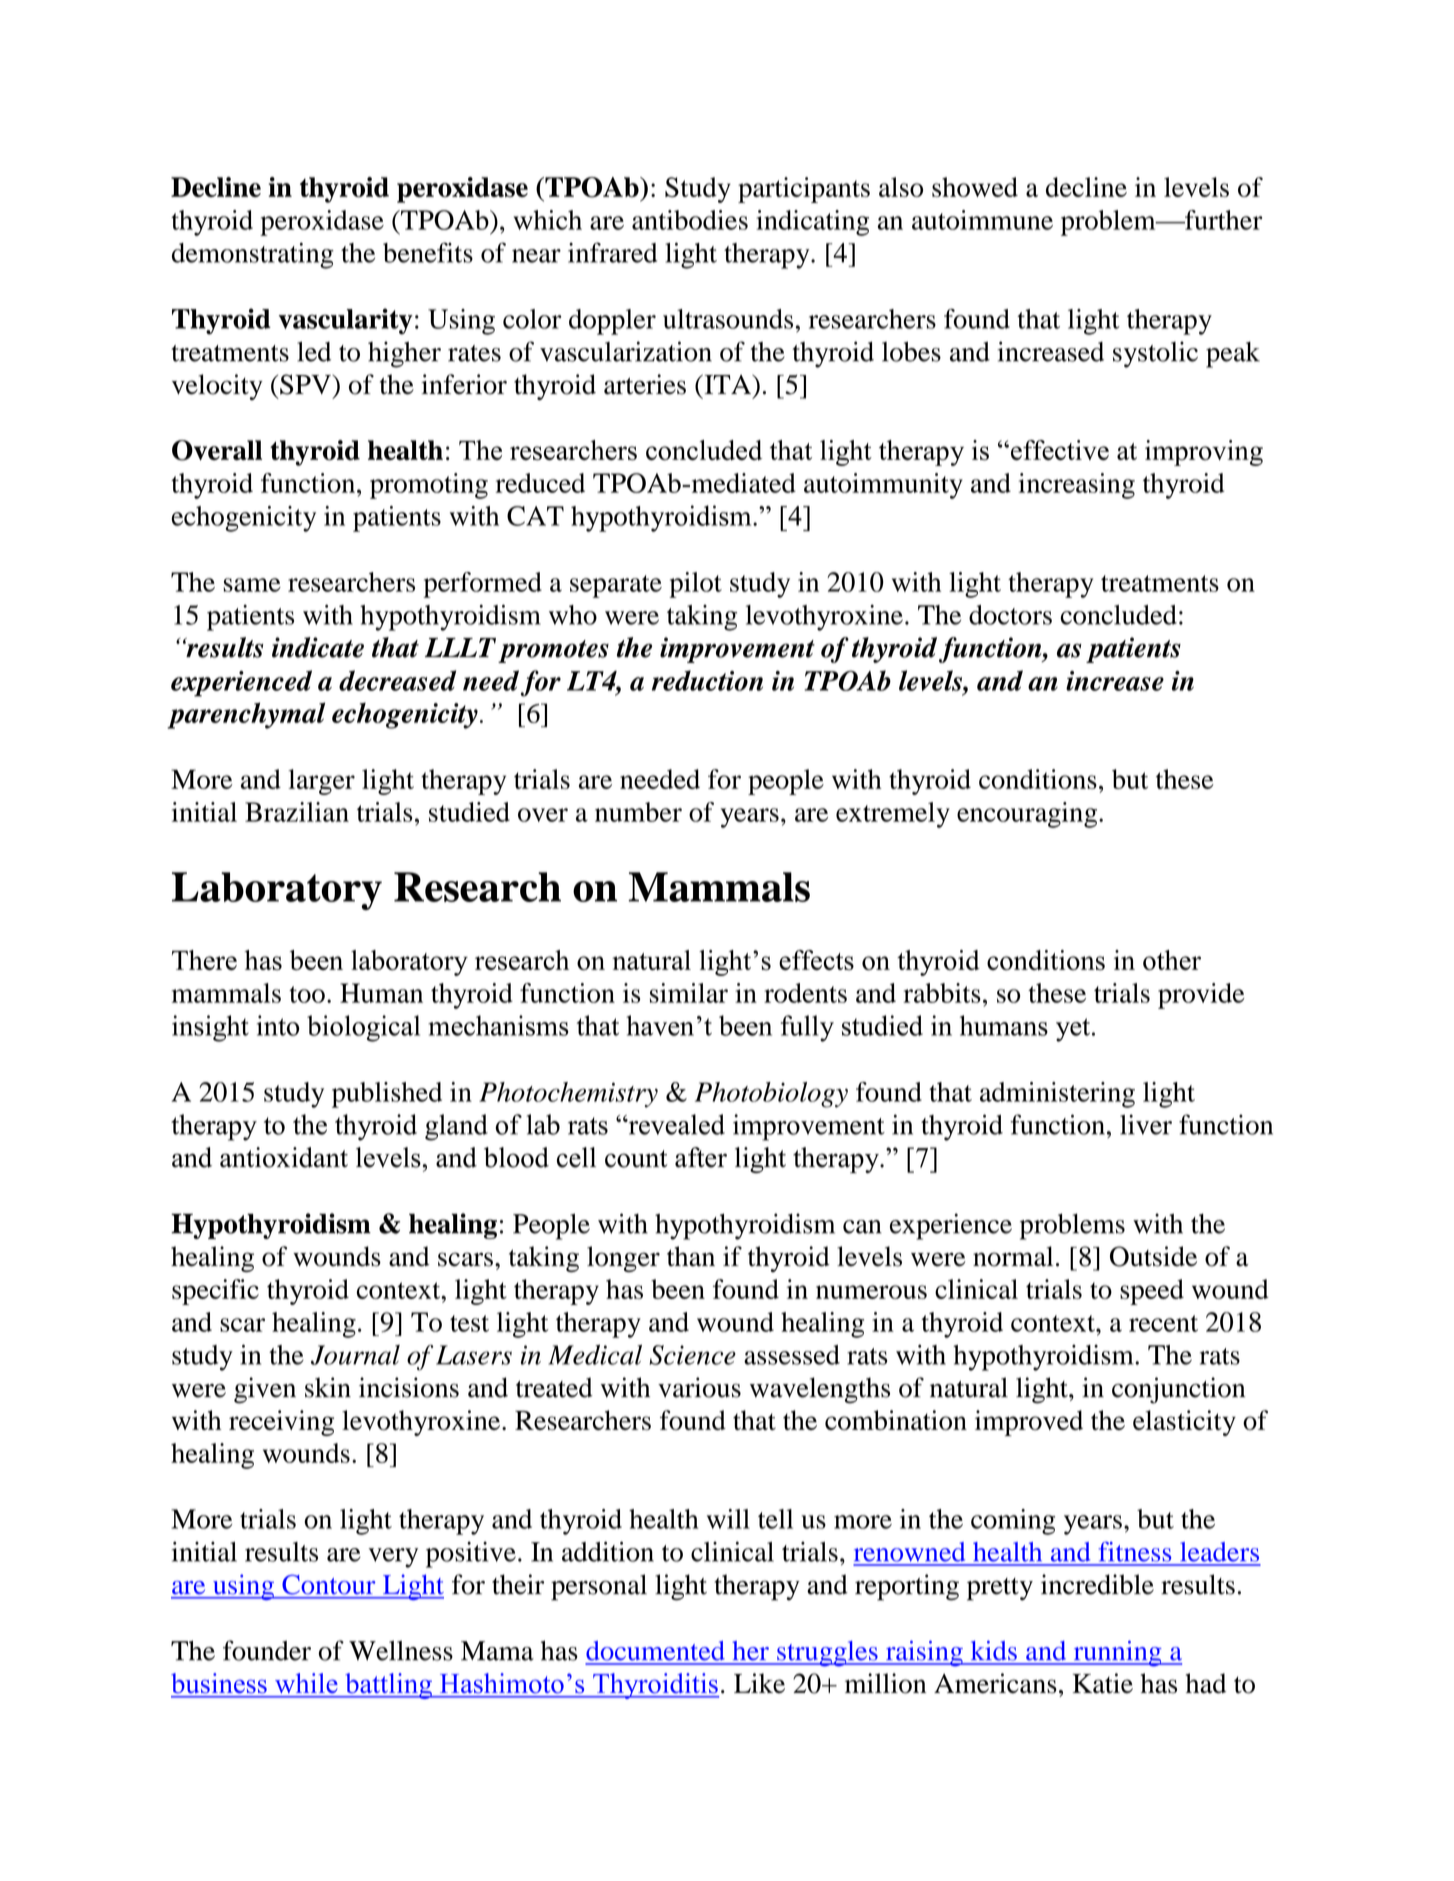 Image resolution: width=1454 pixels, height=1881 pixels. What do you see at coordinates (759, 1683) in the image?
I see `Like` at bounding box center [759, 1683].
